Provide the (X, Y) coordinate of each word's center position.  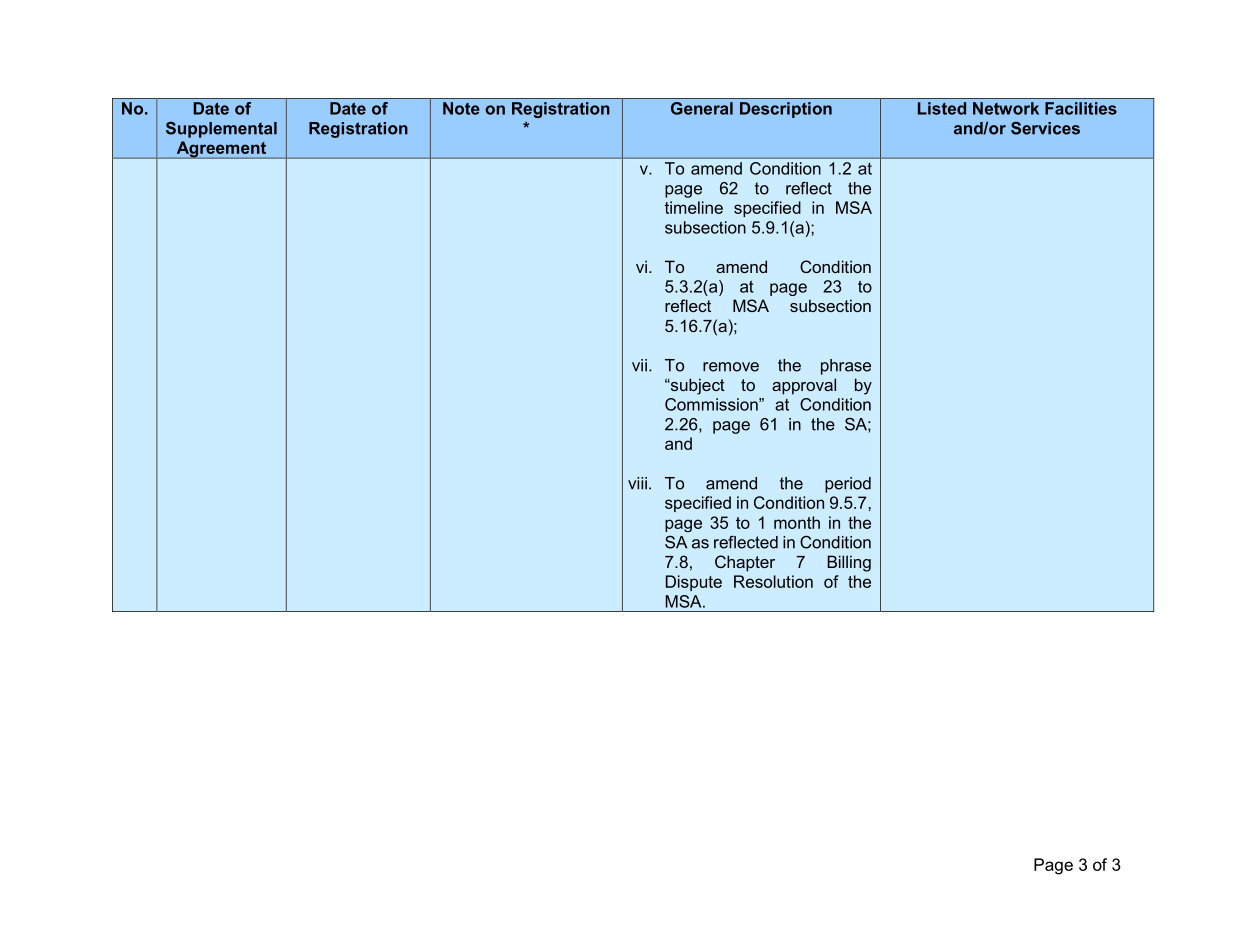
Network (1006, 108)
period (848, 485)
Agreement (221, 150)
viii (637, 483)
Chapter (745, 563)
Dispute (694, 583)
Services (1045, 128)
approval (804, 386)
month (797, 522)
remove (731, 367)
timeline (694, 207)
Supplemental (221, 130)
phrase (846, 367)
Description (786, 110)
